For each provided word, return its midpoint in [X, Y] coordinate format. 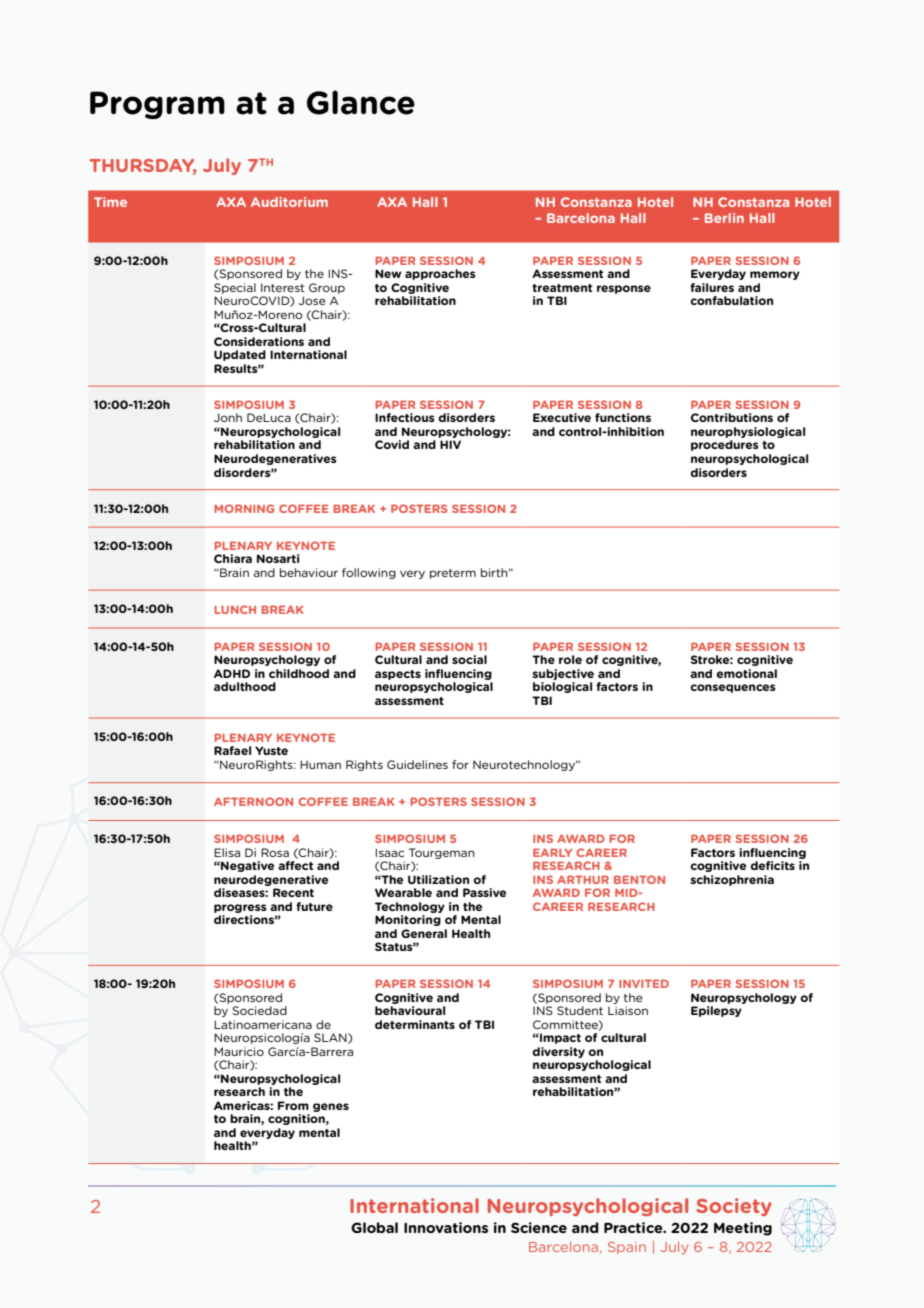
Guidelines [417, 764]
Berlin [724, 218]
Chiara [233, 558]
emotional [746, 673]
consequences [733, 688]
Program [157, 105]
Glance [361, 102]
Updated [240, 355]
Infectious [405, 417]
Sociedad [259, 1010]
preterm [453, 574]
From [293, 1105]
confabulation [731, 300]
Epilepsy [716, 1011]
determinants [415, 1024]
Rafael [232, 750]
